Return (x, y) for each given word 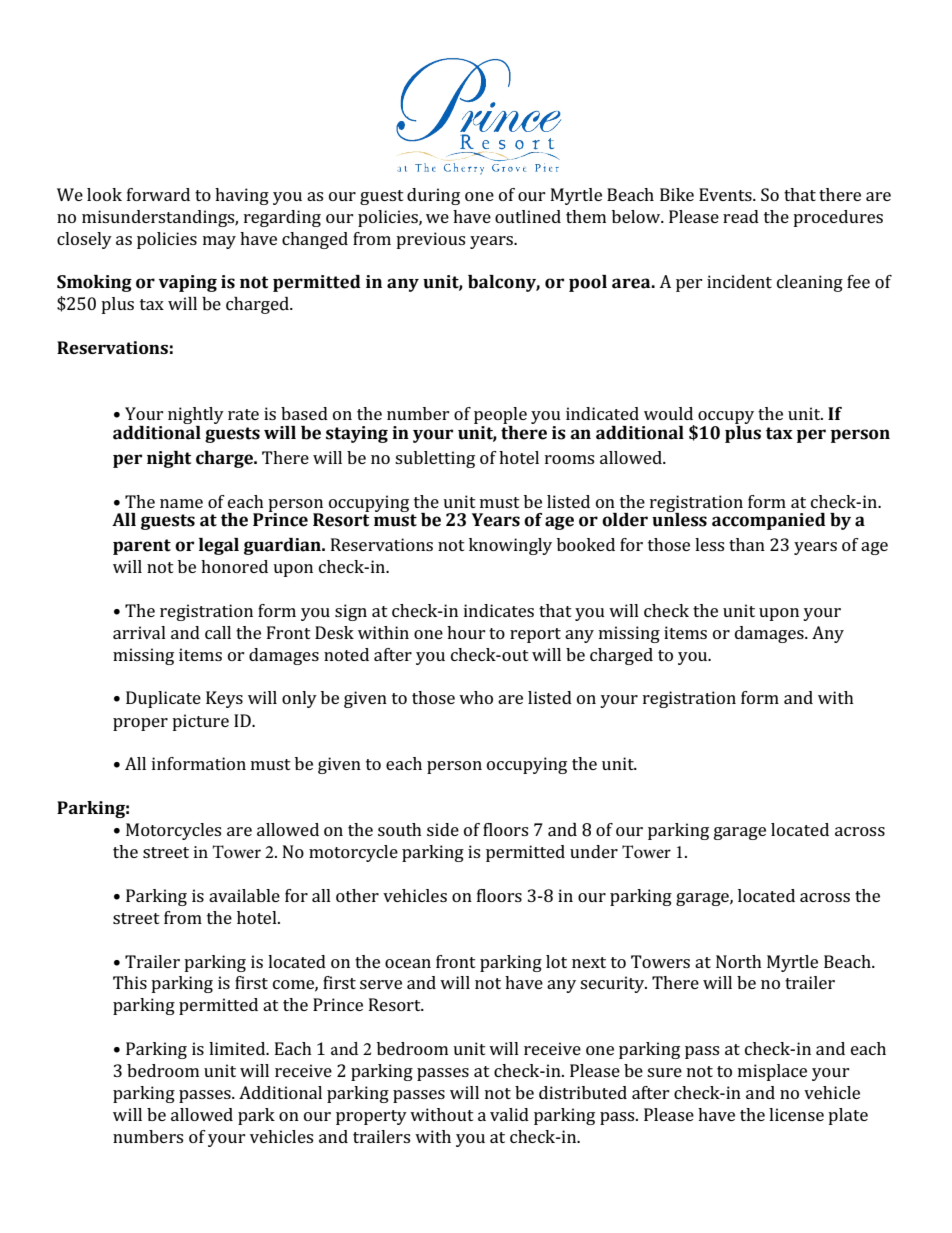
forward (158, 194)
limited (238, 1048)
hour (466, 632)
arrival (139, 632)
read (741, 216)
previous (430, 240)
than (747, 544)
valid (509, 1114)
